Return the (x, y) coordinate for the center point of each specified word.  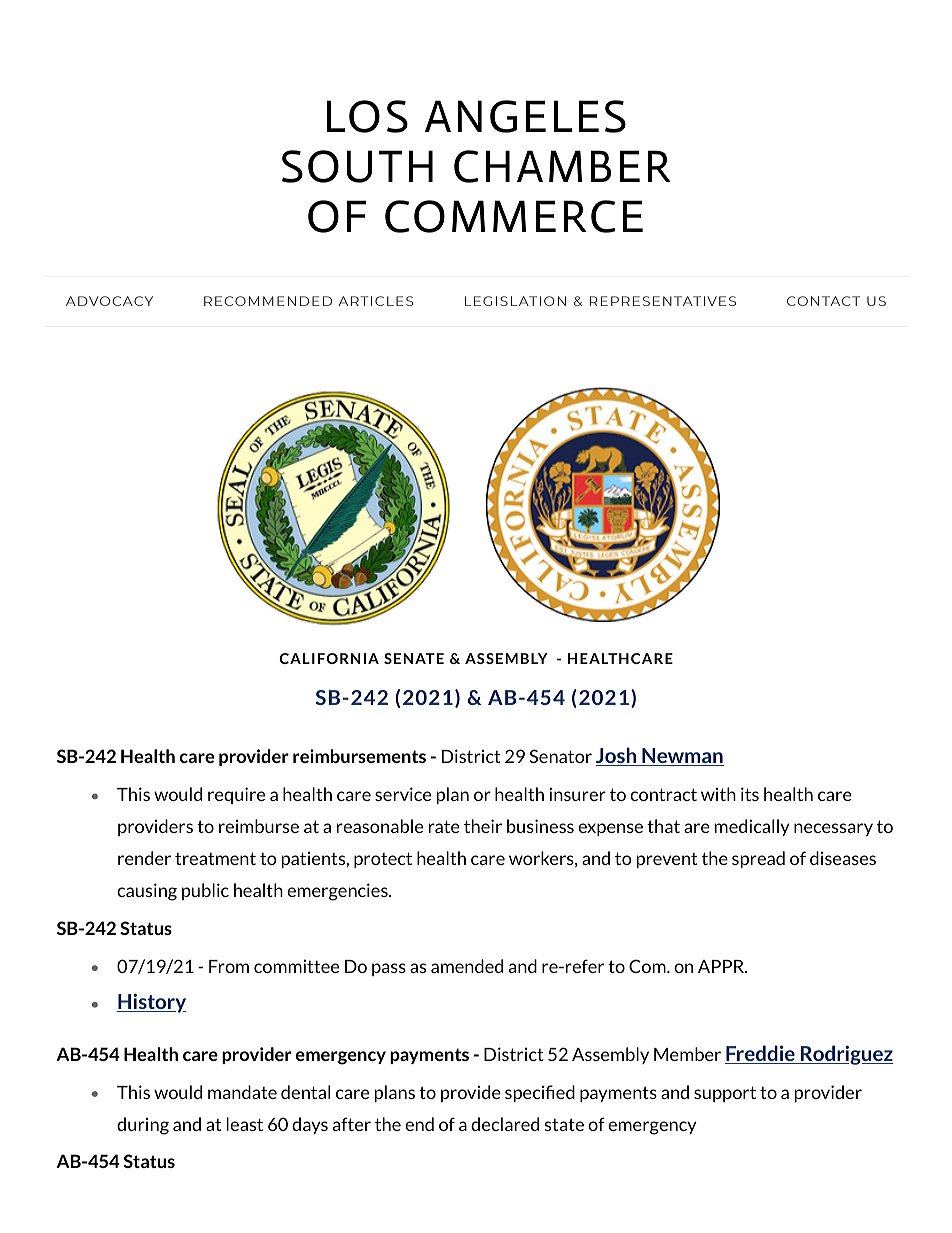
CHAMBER (562, 166)
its (750, 794)
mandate (242, 1092)
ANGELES (525, 116)
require (236, 795)
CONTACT (823, 301)
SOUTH (357, 166)
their (483, 826)
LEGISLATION (515, 301)
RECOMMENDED (268, 301)
